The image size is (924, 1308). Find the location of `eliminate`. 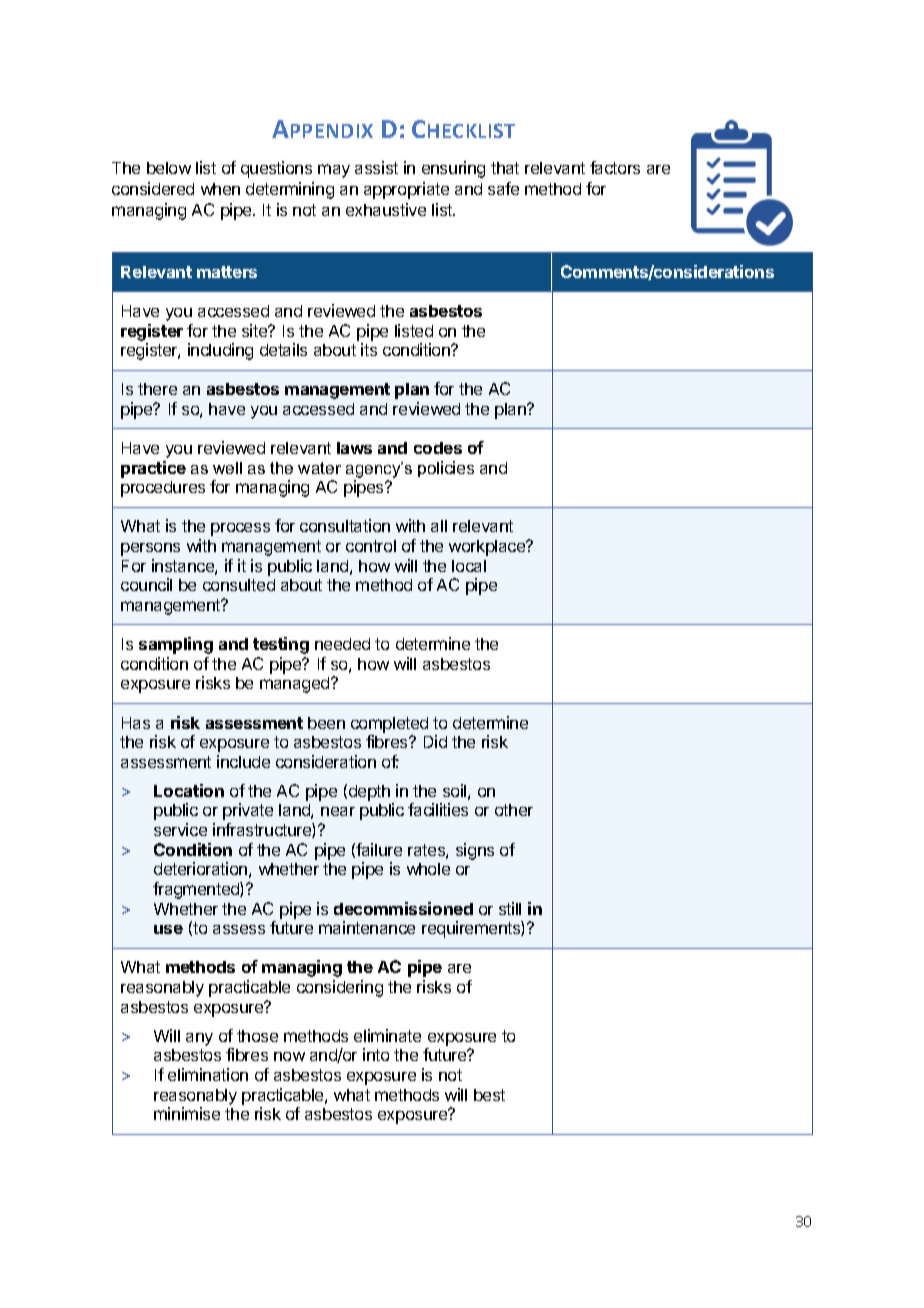

eliminate is located at coordinates (387, 1035).
